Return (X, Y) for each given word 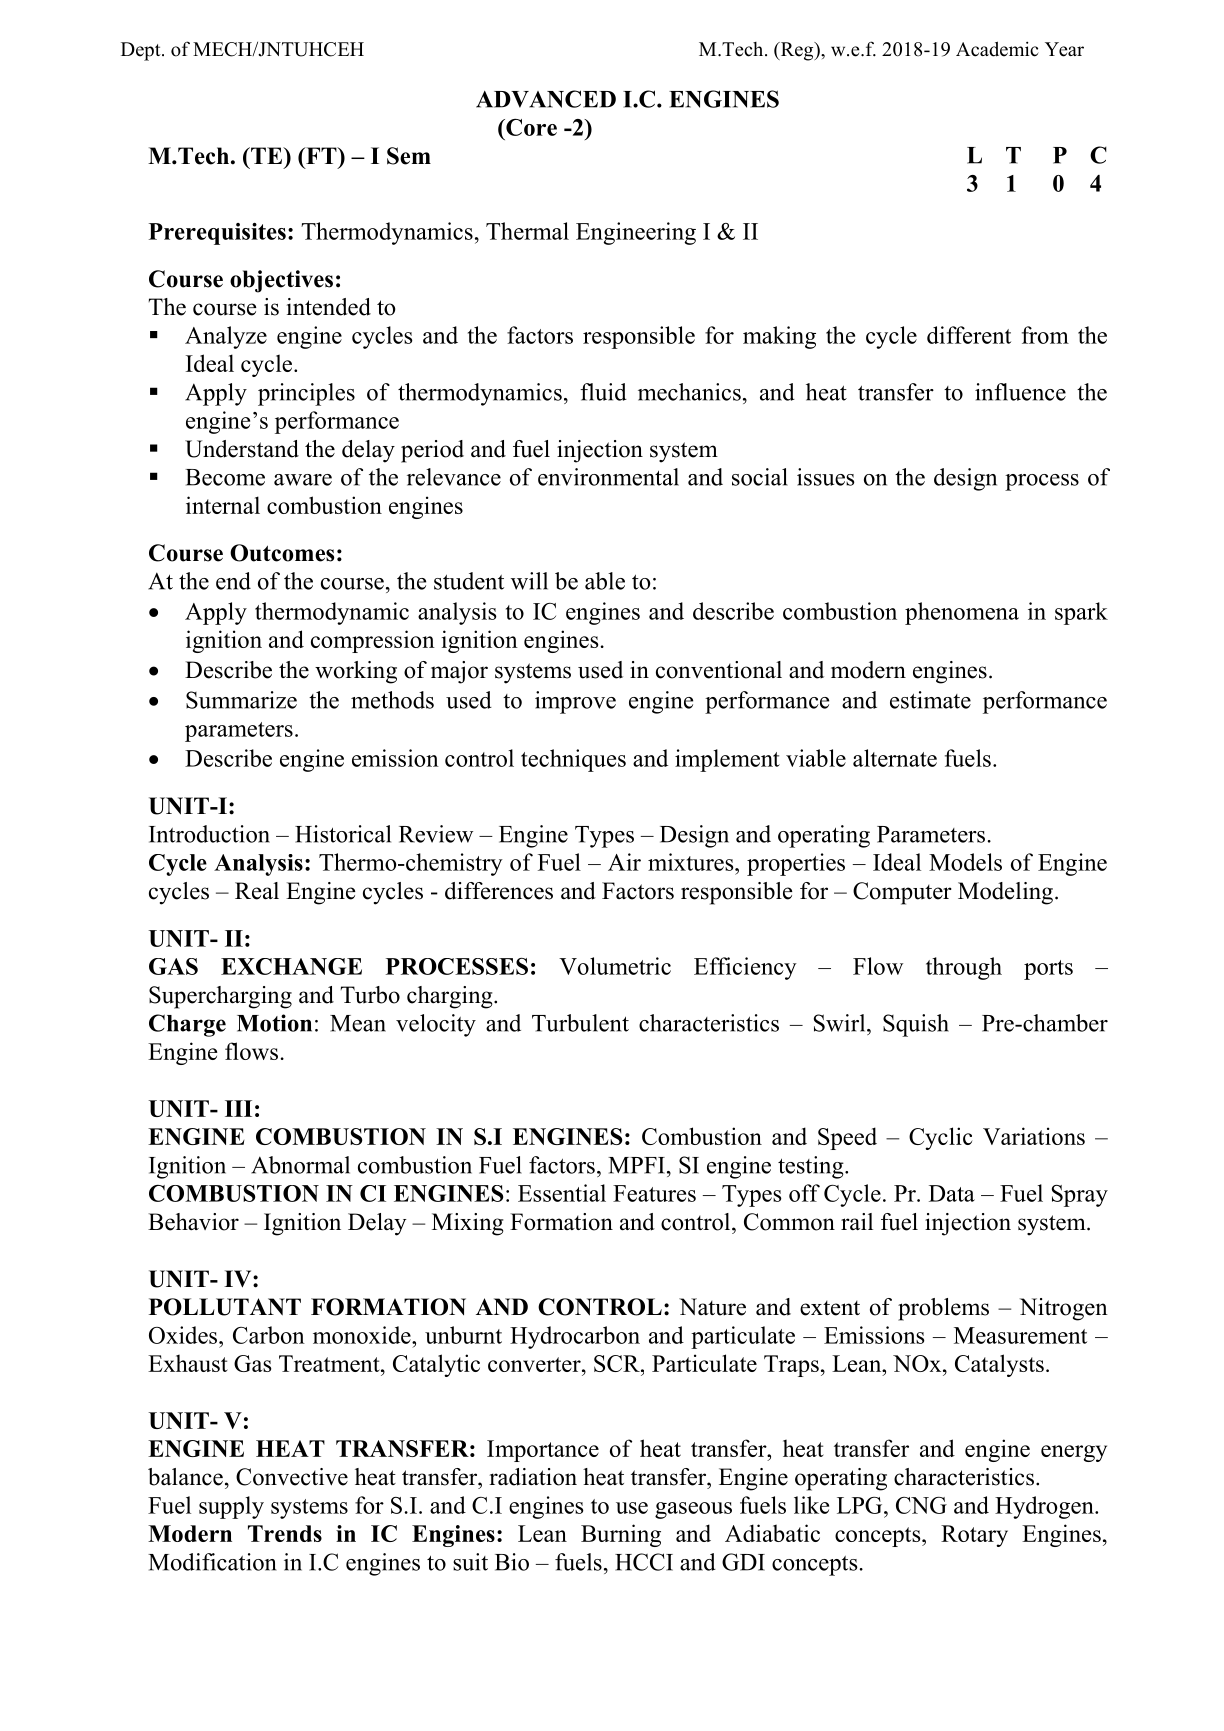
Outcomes (282, 553)
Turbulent (580, 1023)
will (529, 581)
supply (231, 1507)
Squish (916, 1025)
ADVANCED (546, 99)
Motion (274, 1023)
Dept (142, 51)
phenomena (962, 613)
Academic (997, 49)
